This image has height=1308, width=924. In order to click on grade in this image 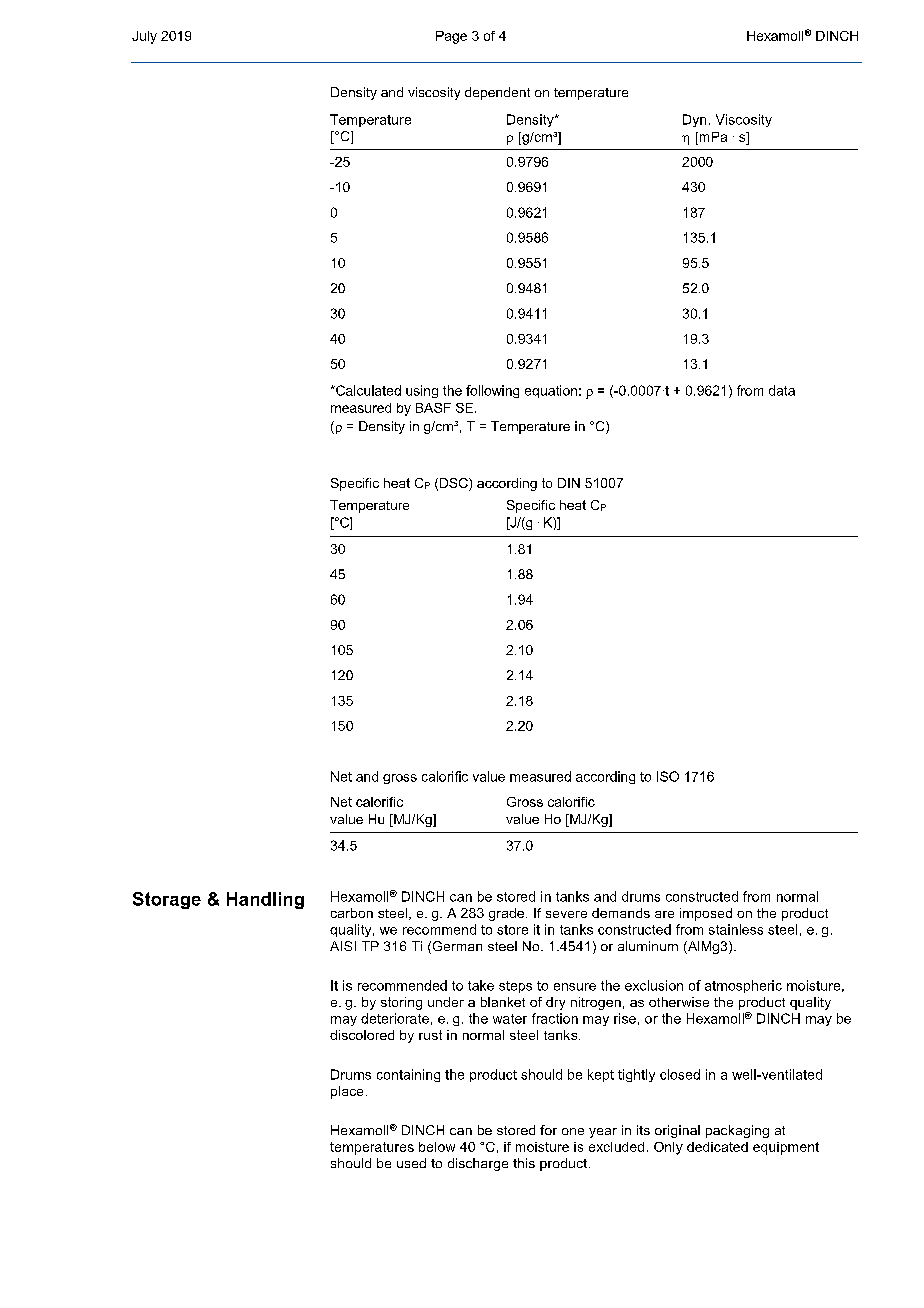, I will do `click(506, 914)`.
